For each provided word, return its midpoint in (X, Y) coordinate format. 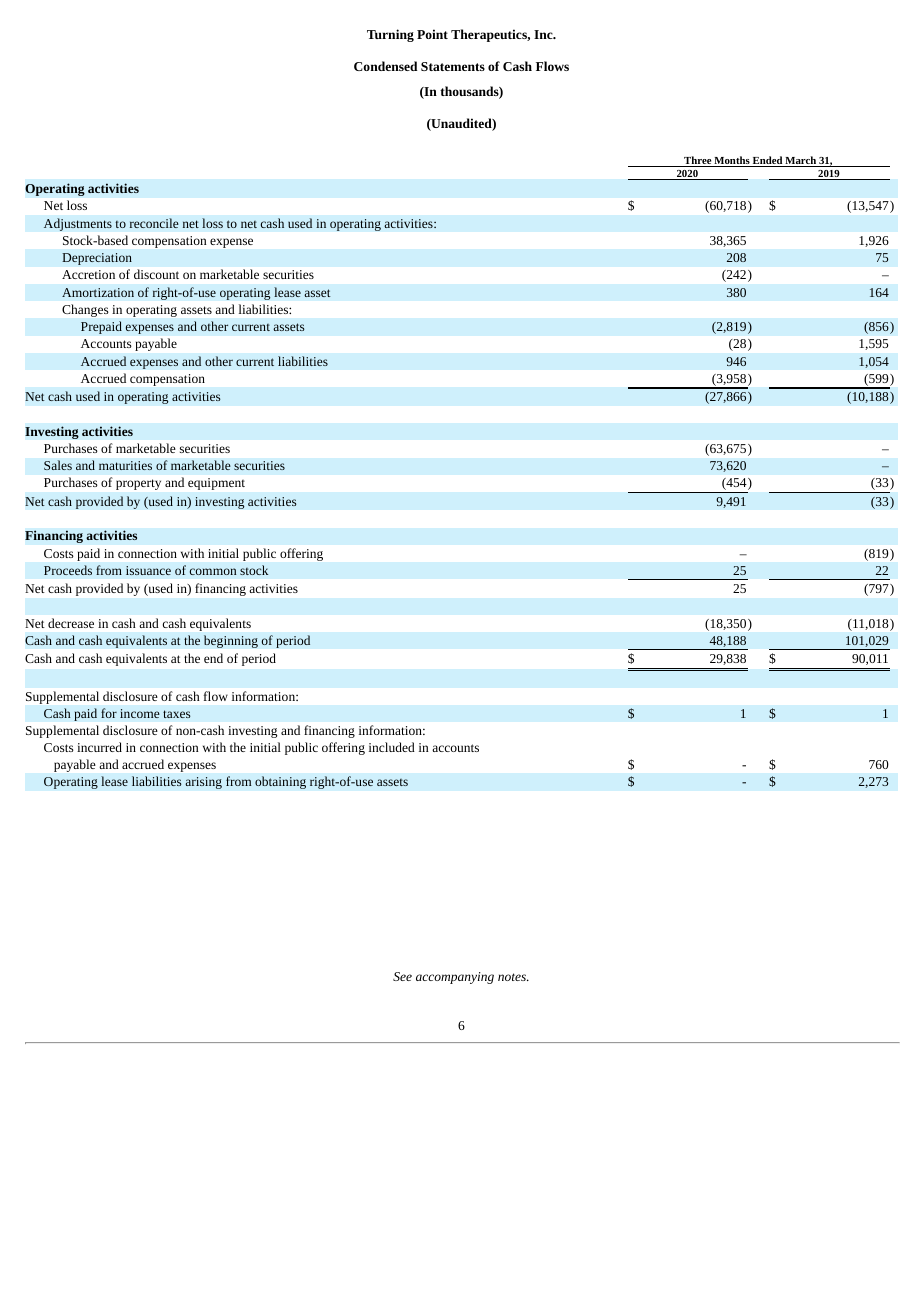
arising (203, 783)
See (402, 976)
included (392, 747)
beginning (231, 641)
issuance (148, 570)
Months (732, 161)
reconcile (154, 223)
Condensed (385, 66)
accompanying (455, 978)
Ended (767, 161)
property (138, 484)
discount (156, 274)
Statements (453, 66)
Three (697, 161)
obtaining (280, 782)
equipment (216, 484)
